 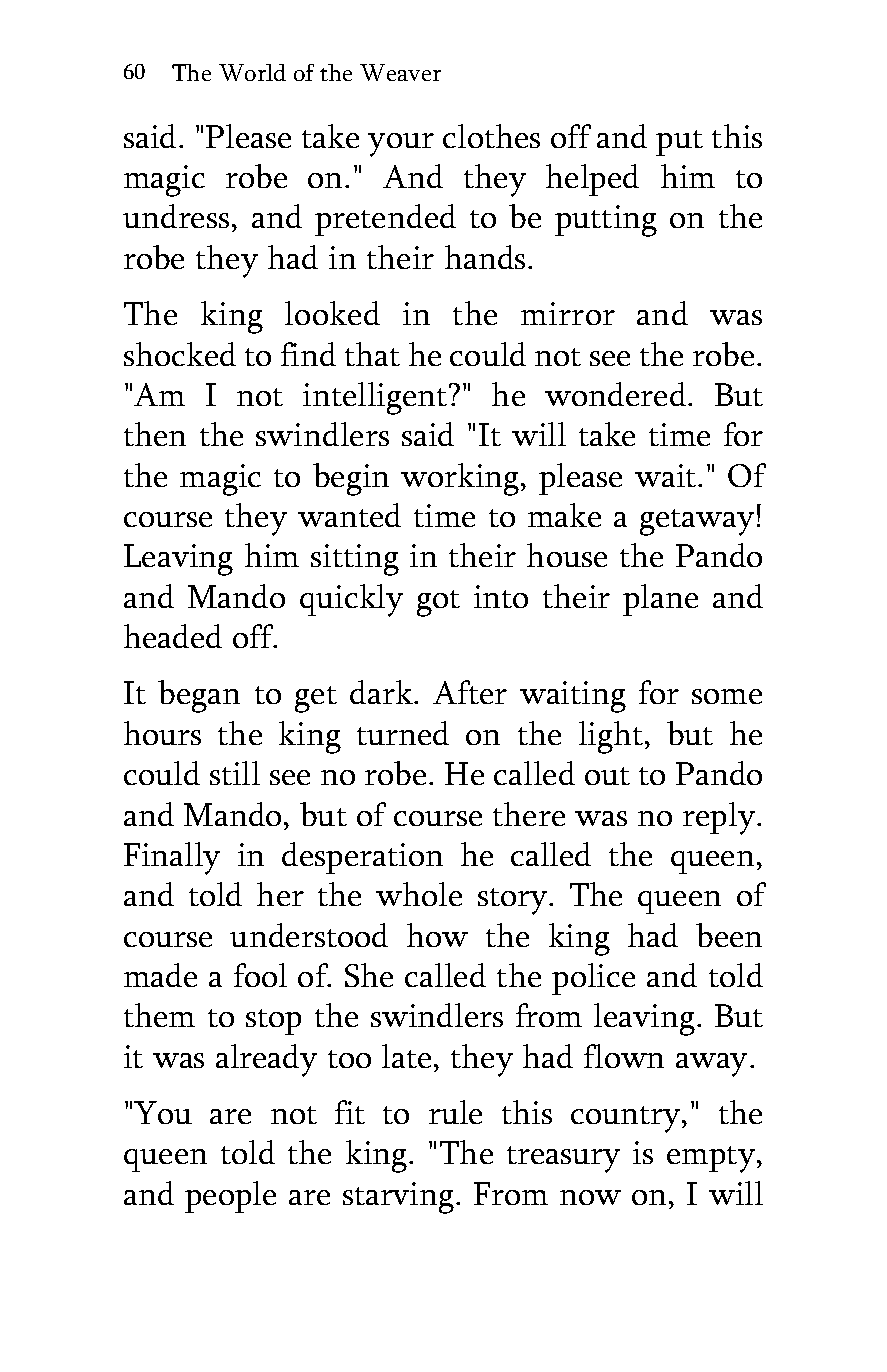 What do you see at coordinates (230, 1197) in the image?
I see `people` at bounding box center [230, 1197].
